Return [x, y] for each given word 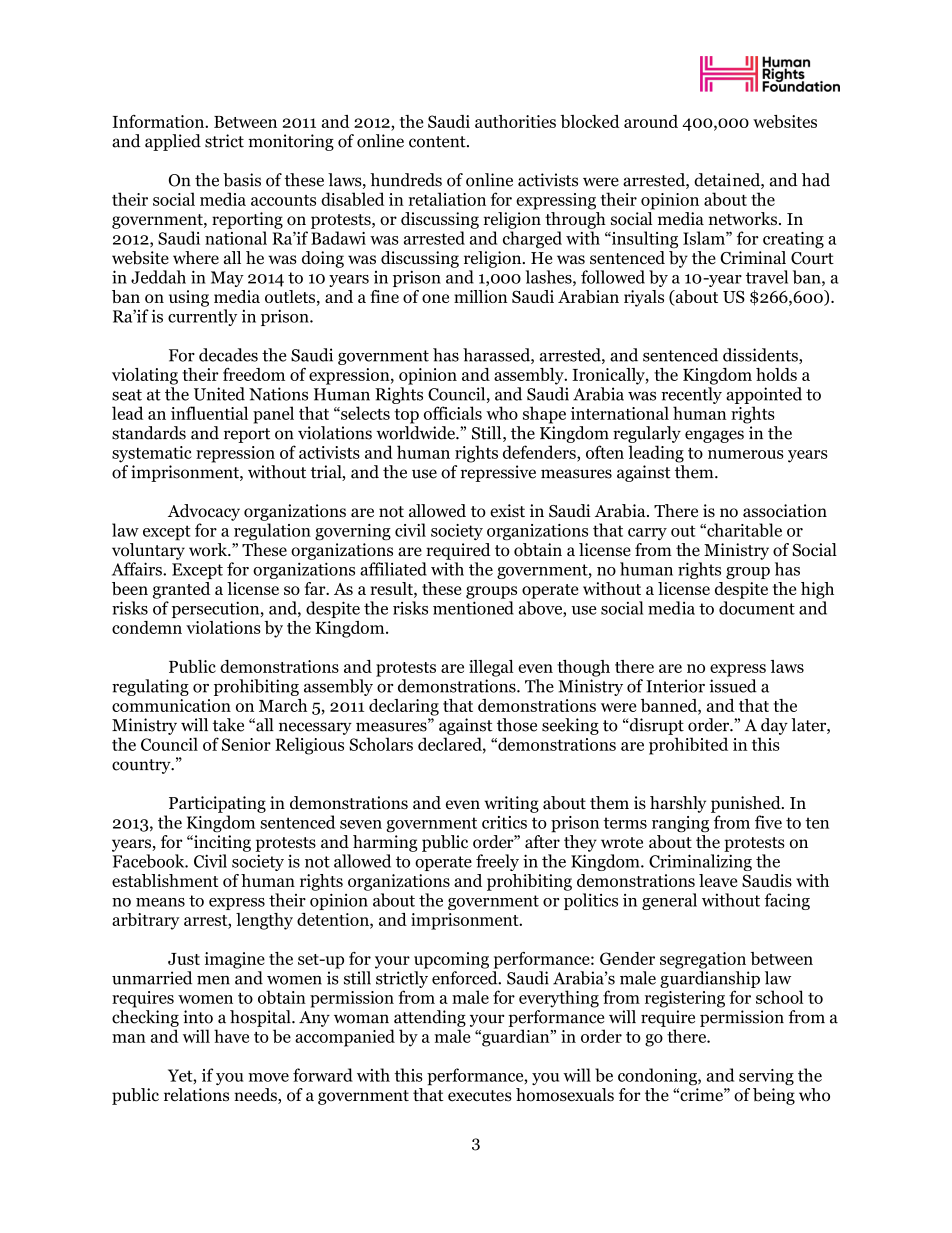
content [438, 142]
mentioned [473, 608]
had [816, 180]
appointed [764, 395]
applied [173, 142]
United [219, 394]
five [768, 822]
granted [181, 590]
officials [453, 413]
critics [504, 822]
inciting [221, 843]
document [757, 608]
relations [196, 1095]
